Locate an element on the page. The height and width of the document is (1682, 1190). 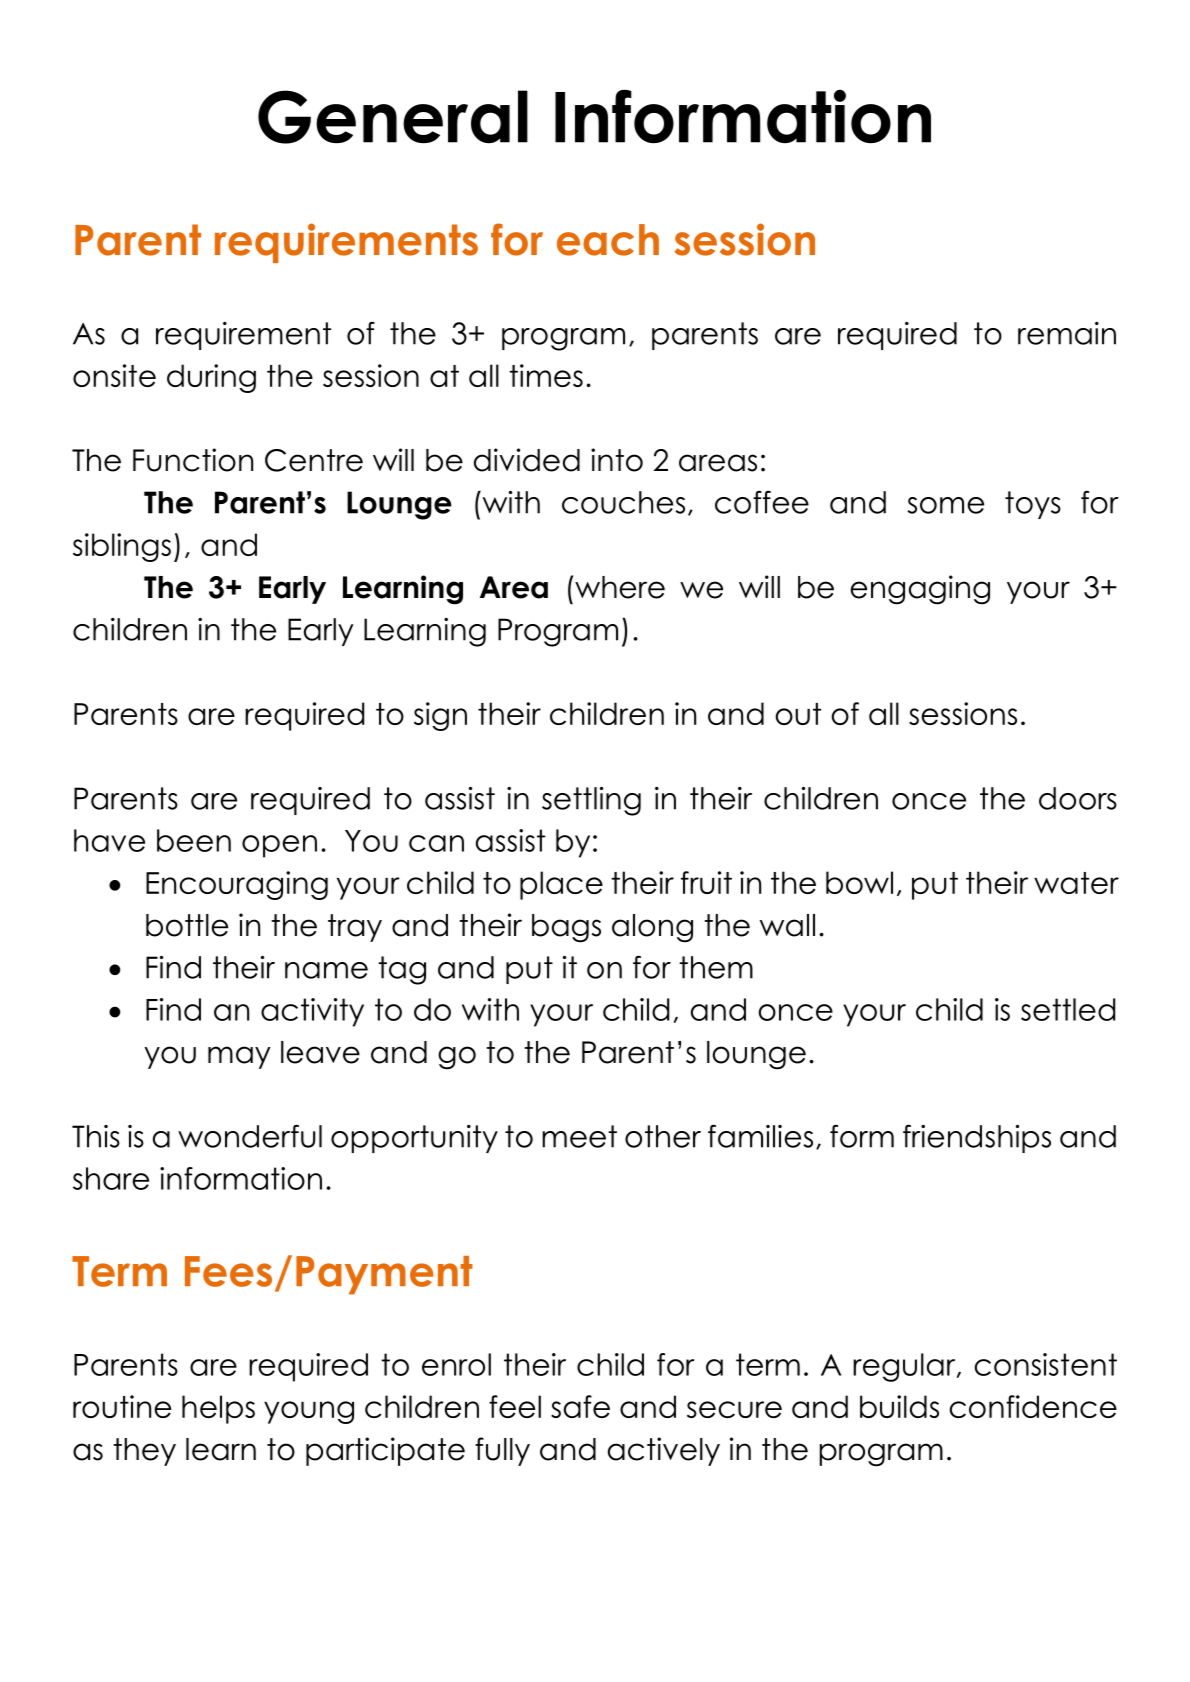
been is located at coordinates (194, 840).
